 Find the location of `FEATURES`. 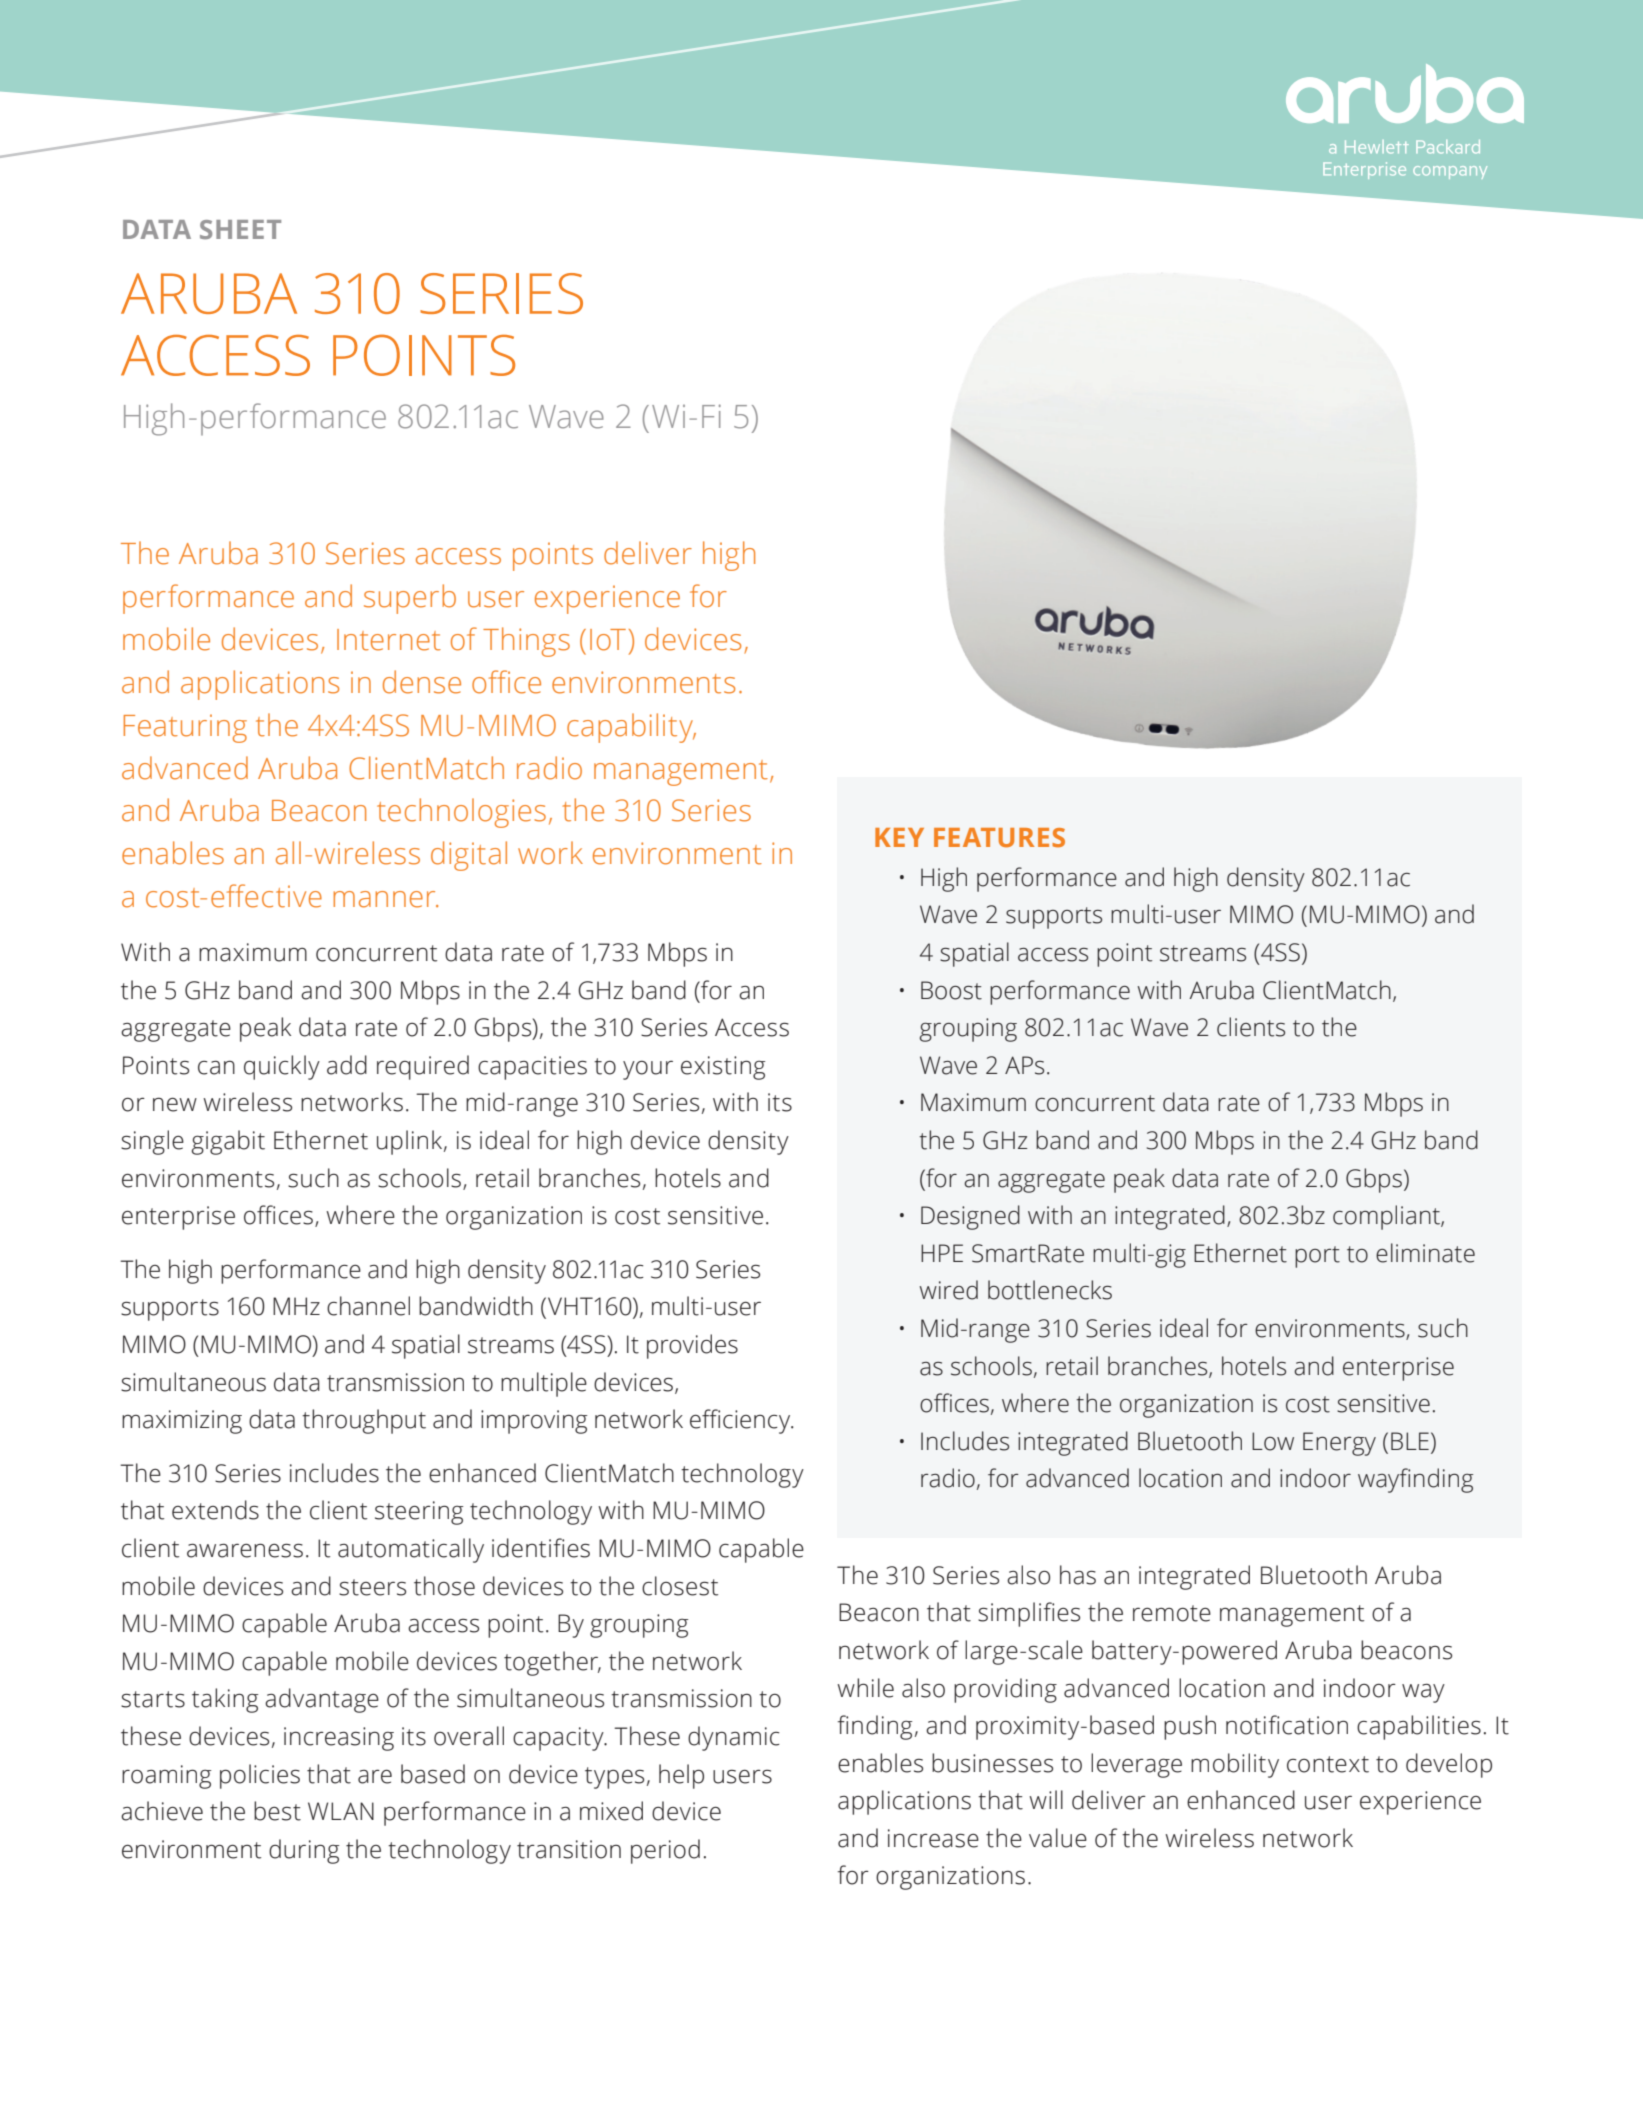

FEATURES is located at coordinates (999, 838).
